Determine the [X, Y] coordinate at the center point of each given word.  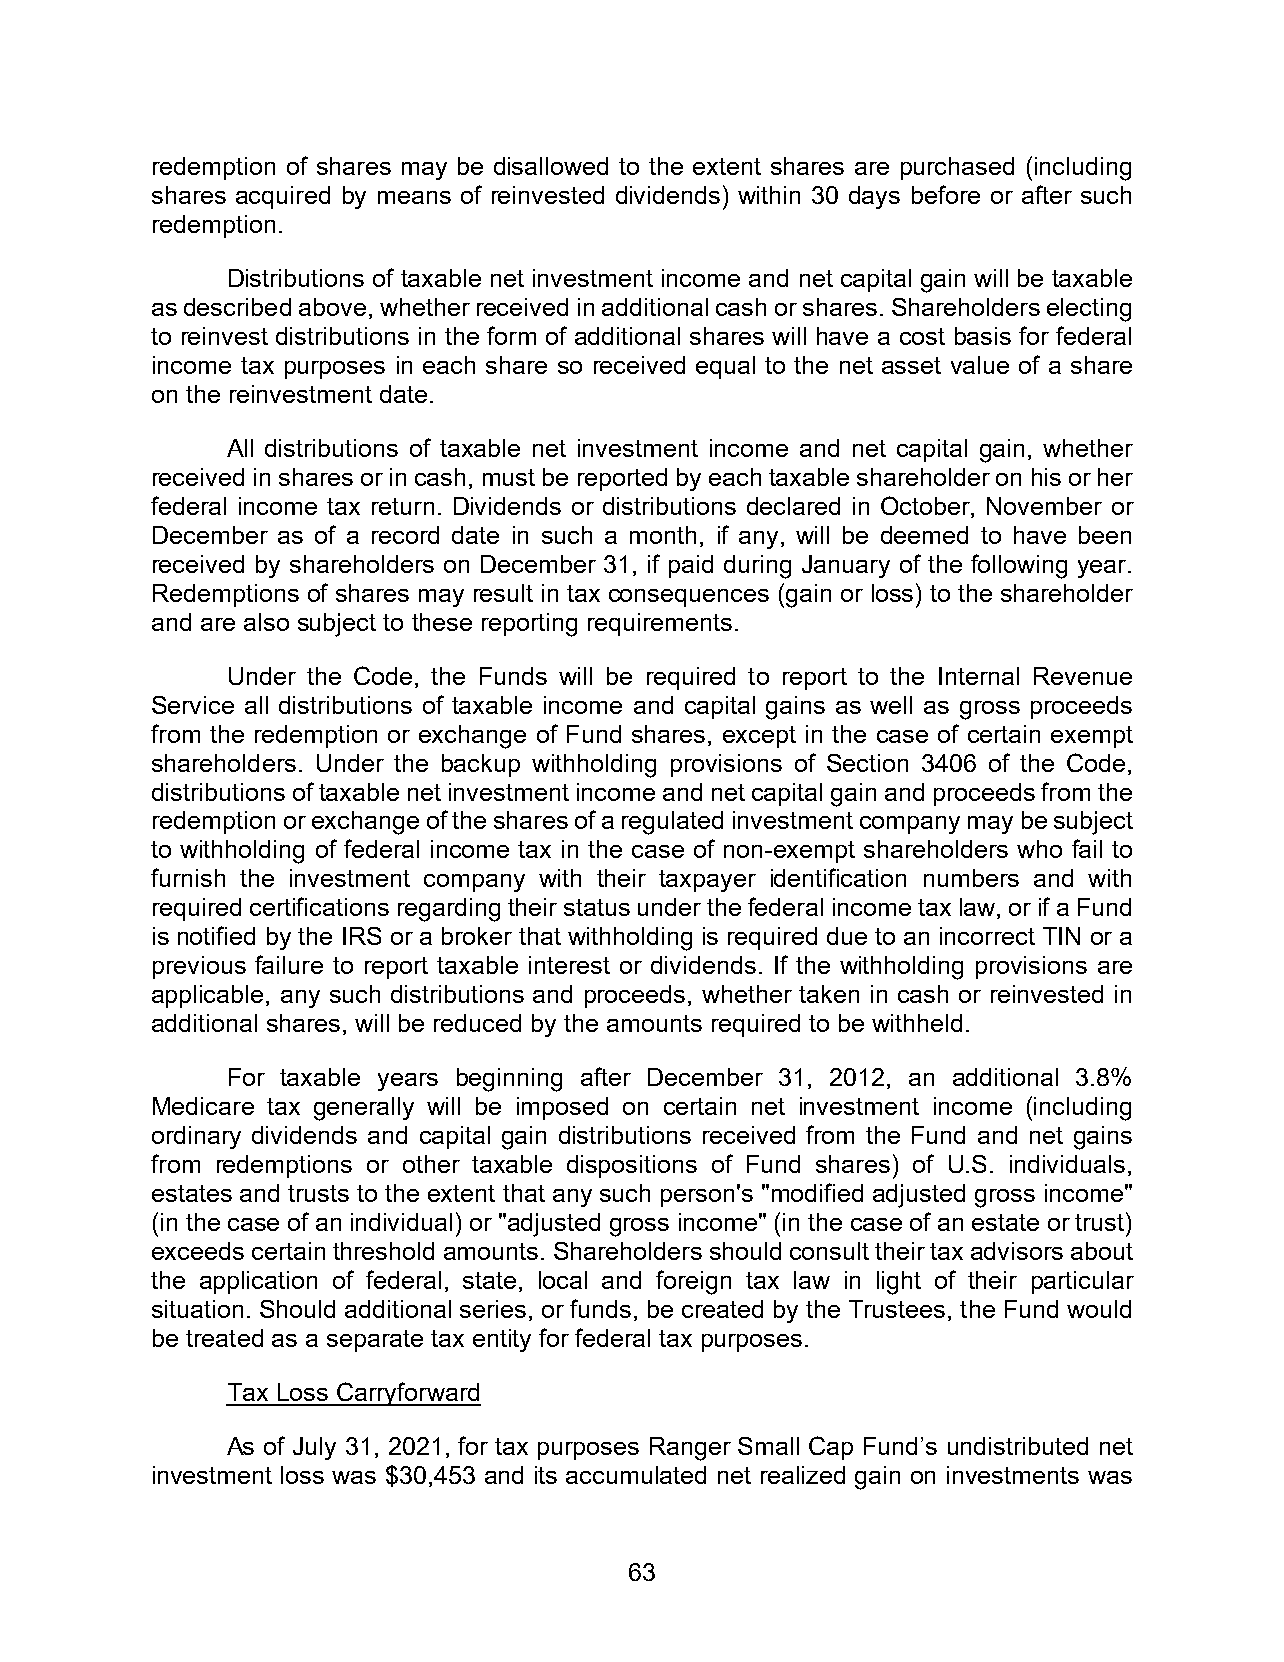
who [1039, 849]
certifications [319, 906]
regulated [672, 823]
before [946, 194]
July [314, 1448]
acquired [283, 197]
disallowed [551, 166]
